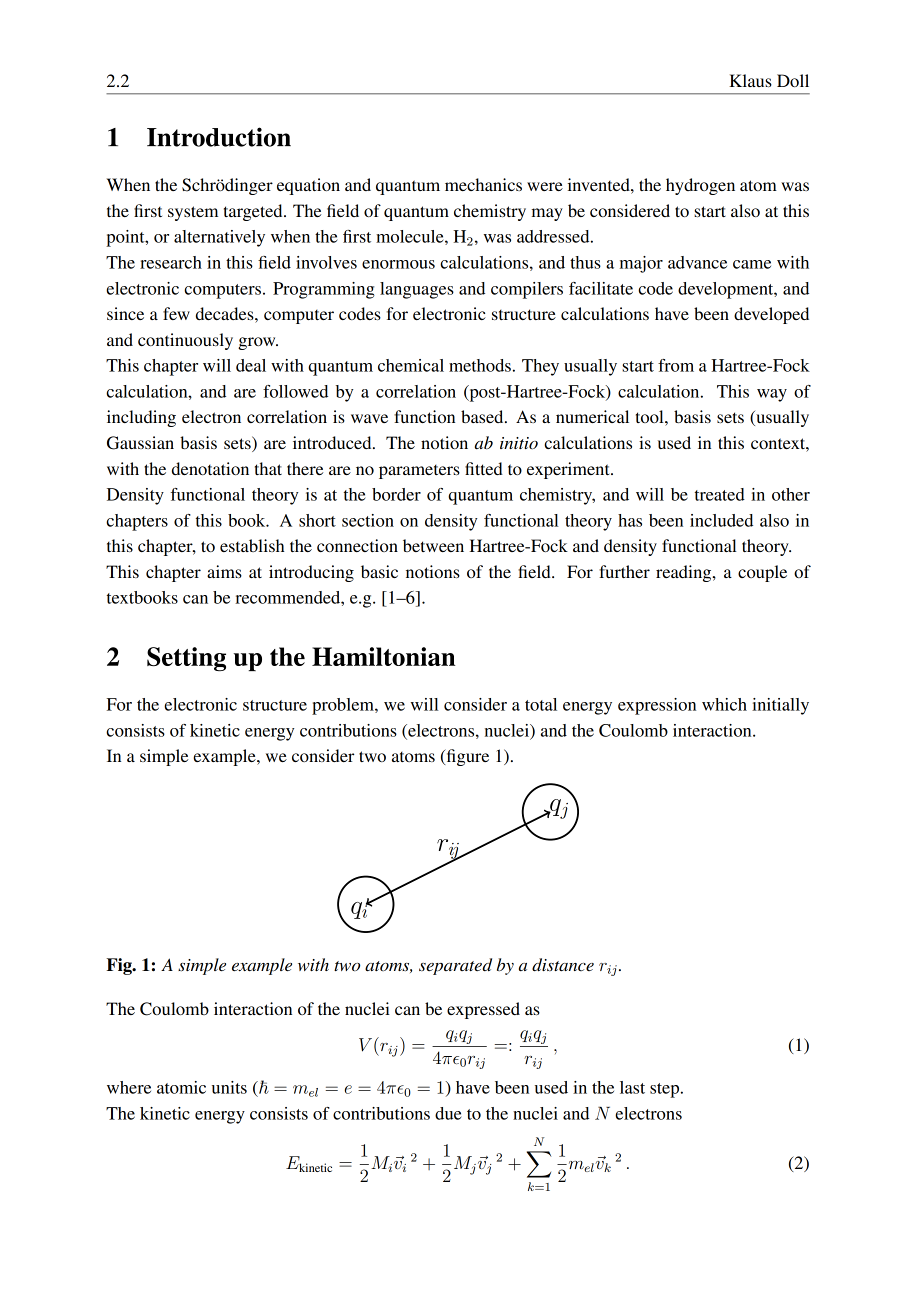  I want to click on Klaus, so click(750, 80).
